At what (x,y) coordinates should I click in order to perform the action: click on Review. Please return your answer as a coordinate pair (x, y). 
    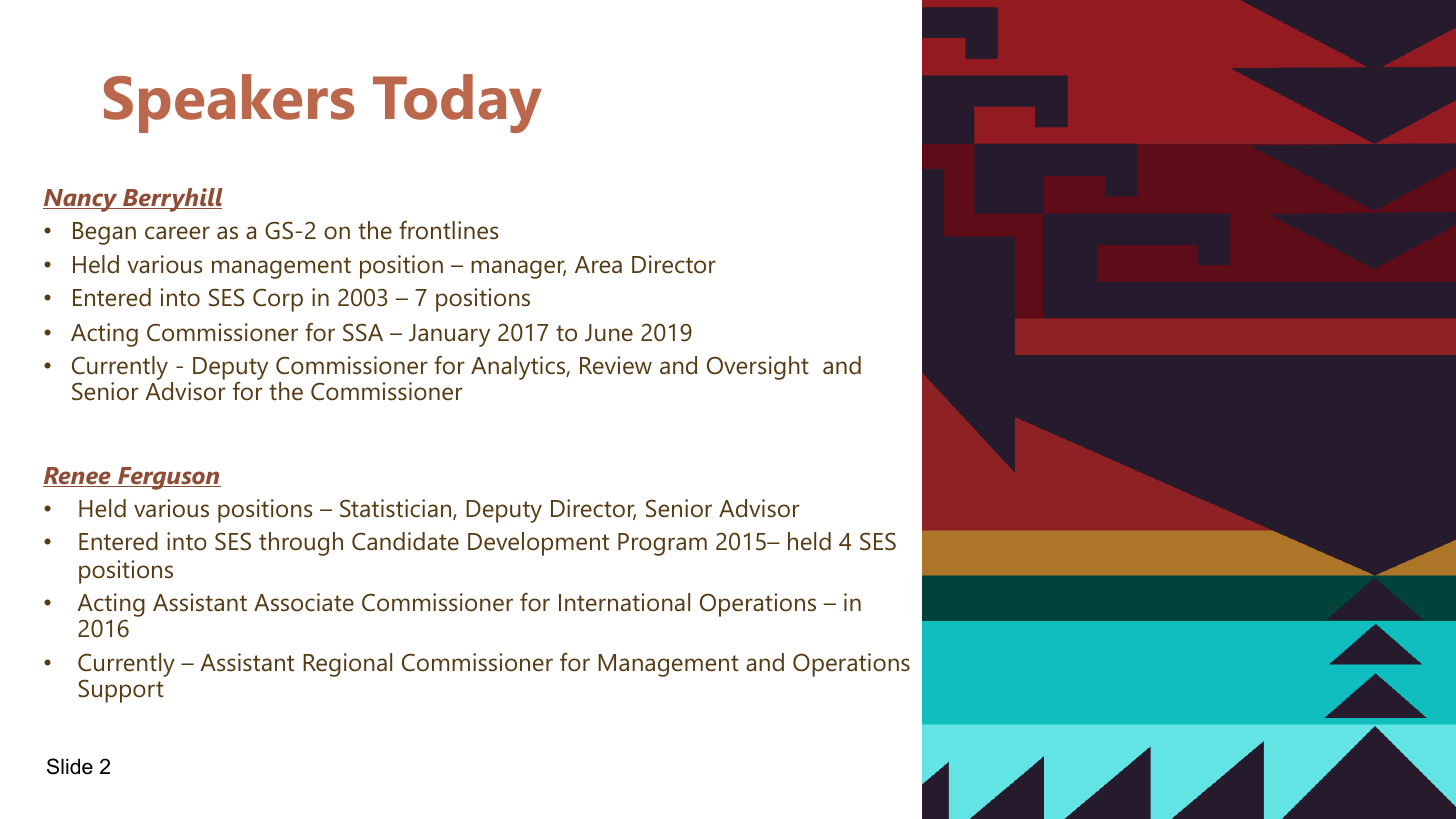
    Looking at the image, I should click on (616, 365).
